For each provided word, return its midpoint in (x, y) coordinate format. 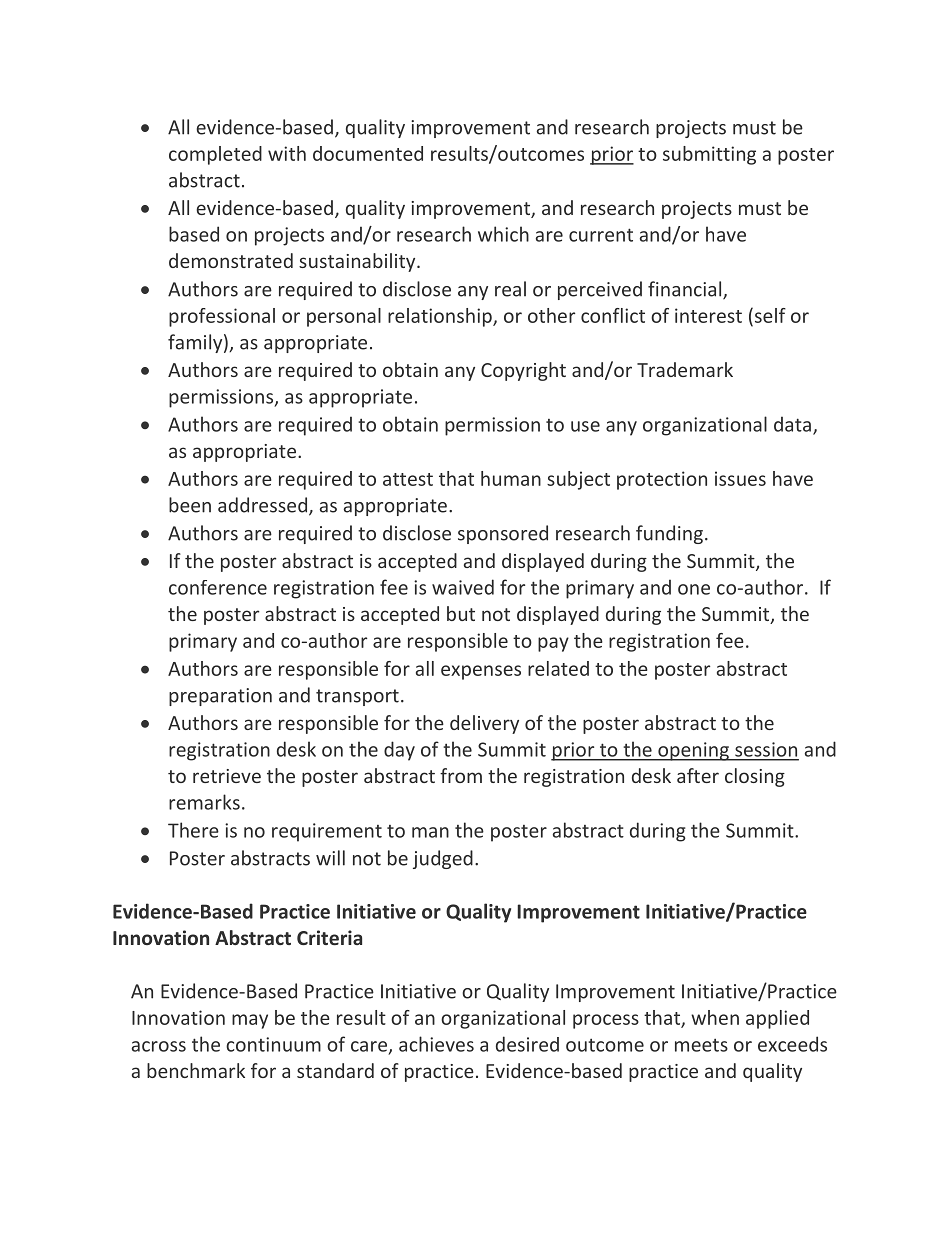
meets (701, 1045)
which (503, 234)
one (694, 589)
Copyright (523, 371)
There (193, 830)
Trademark (685, 369)
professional (222, 317)
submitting (709, 155)
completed (215, 155)
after (698, 775)
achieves (436, 1044)
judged (443, 859)
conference (218, 587)
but (461, 613)
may (250, 1021)
